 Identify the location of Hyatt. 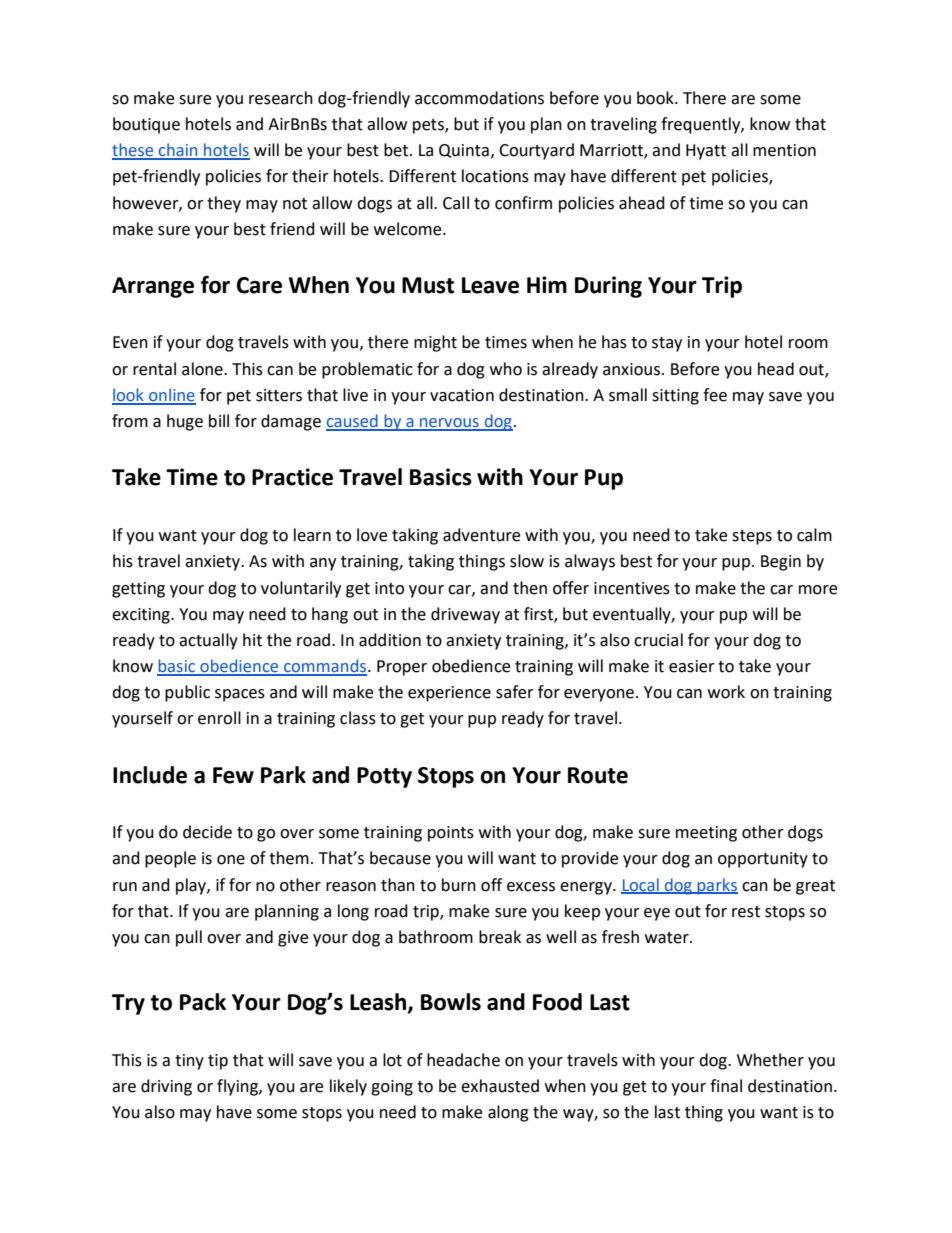
(706, 152).
